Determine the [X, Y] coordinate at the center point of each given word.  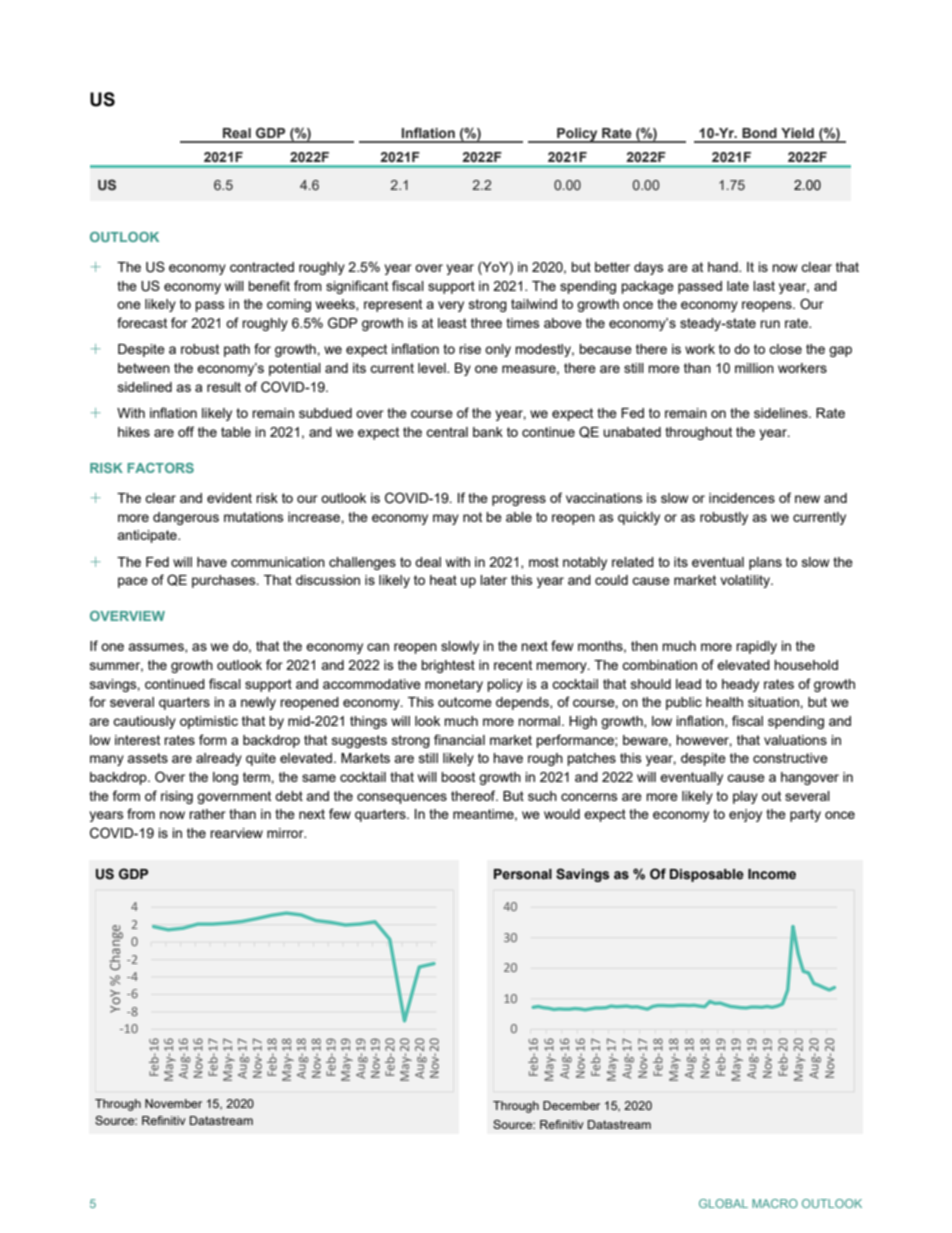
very [451, 306]
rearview [236, 833]
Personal [523, 874]
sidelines [782, 413]
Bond [759, 133]
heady [740, 685]
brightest [448, 666]
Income [772, 874]
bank [488, 432]
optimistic [209, 722]
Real [237, 133]
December [571, 1105]
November [173, 1103]
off [186, 431]
